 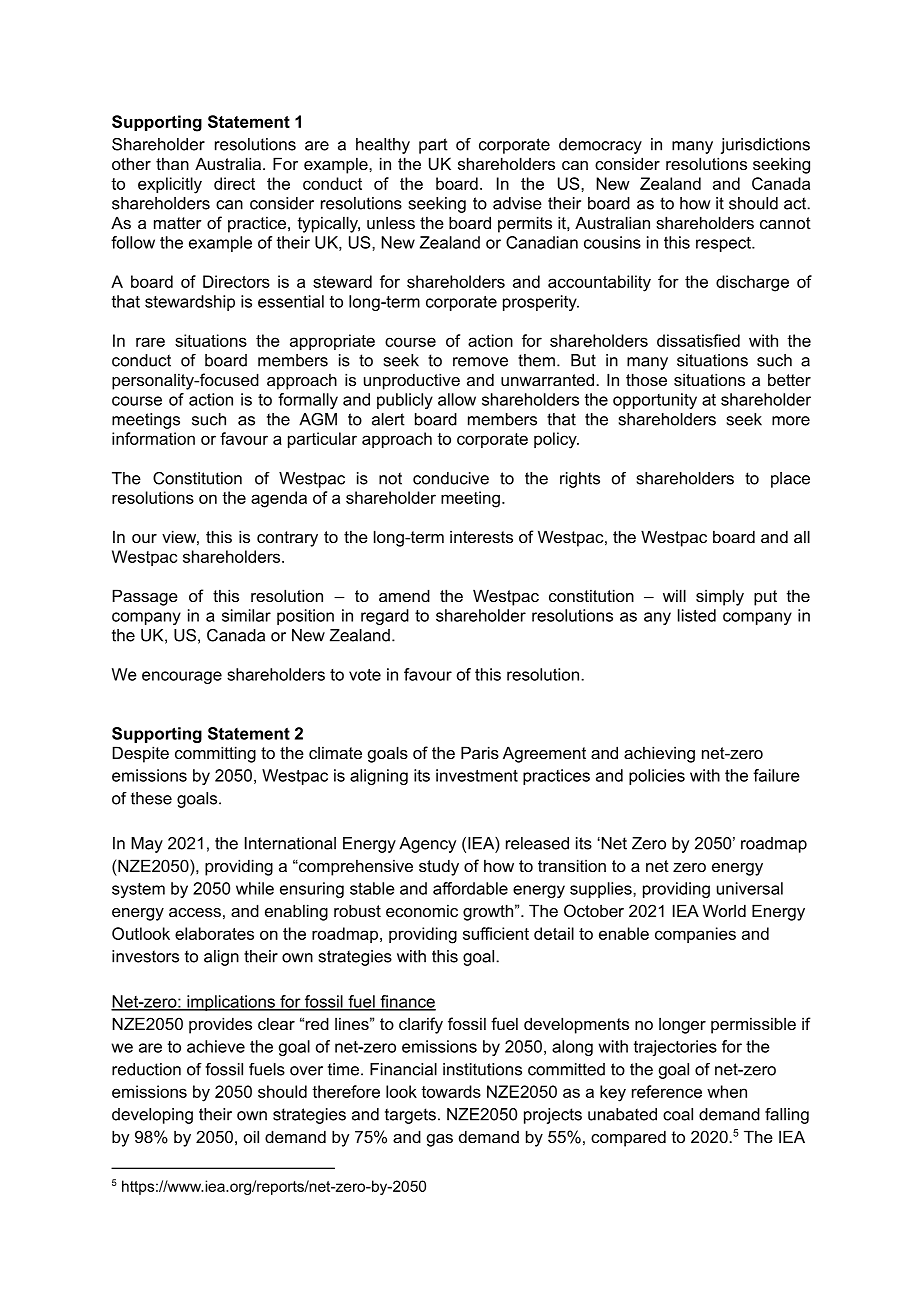 What do you see at coordinates (279, 499) in the screenshot?
I see `agenda` at bounding box center [279, 499].
